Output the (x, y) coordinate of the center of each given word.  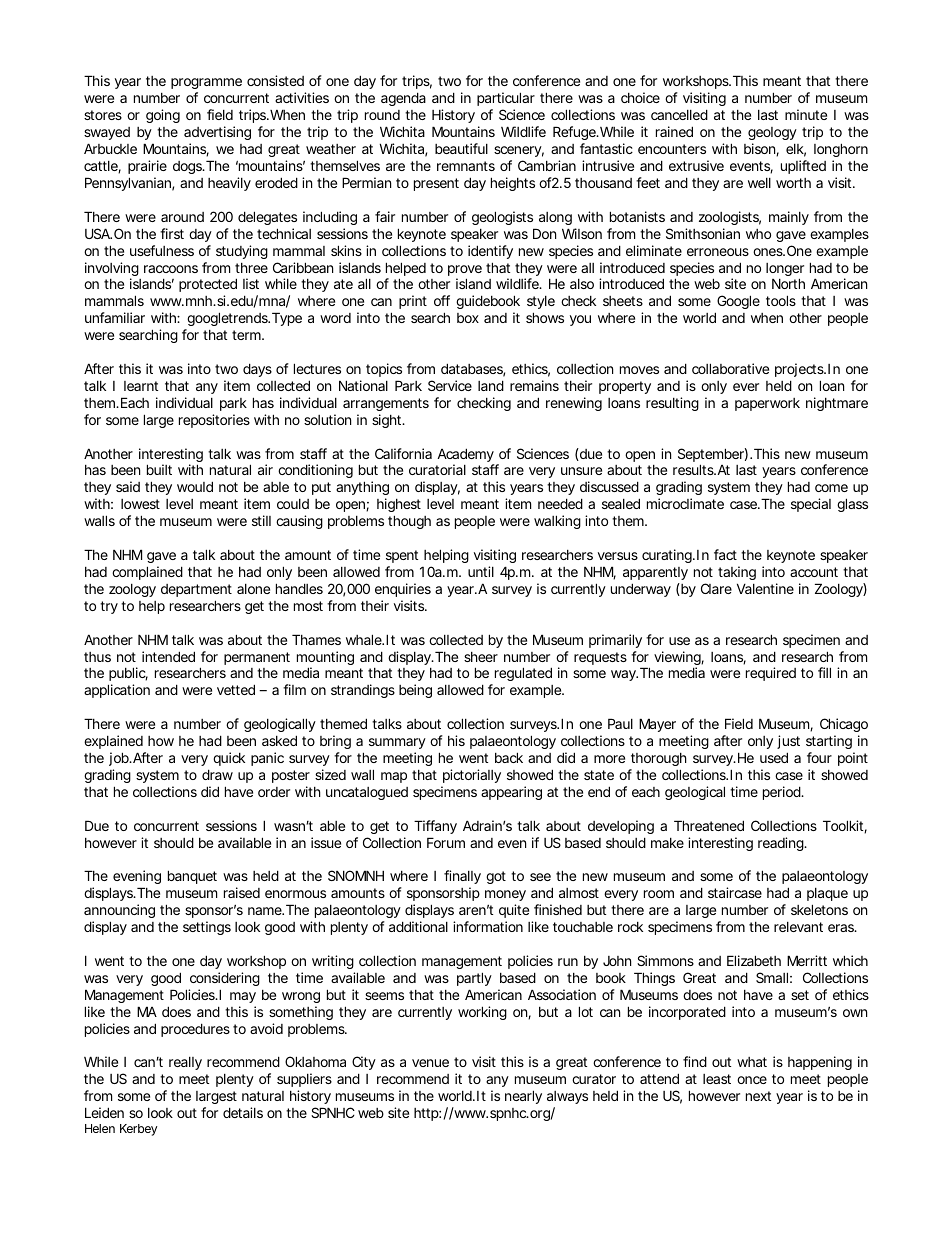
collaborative (730, 368)
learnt (141, 386)
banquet (192, 877)
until (481, 571)
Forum (446, 842)
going (163, 116)
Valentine (765, 588)
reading (782, 844)
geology (772, 133)
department (196, 590)
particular (506, 99)
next (758, 1096)
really (185, 1063)
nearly (523, 1097)
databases (473, 370)
